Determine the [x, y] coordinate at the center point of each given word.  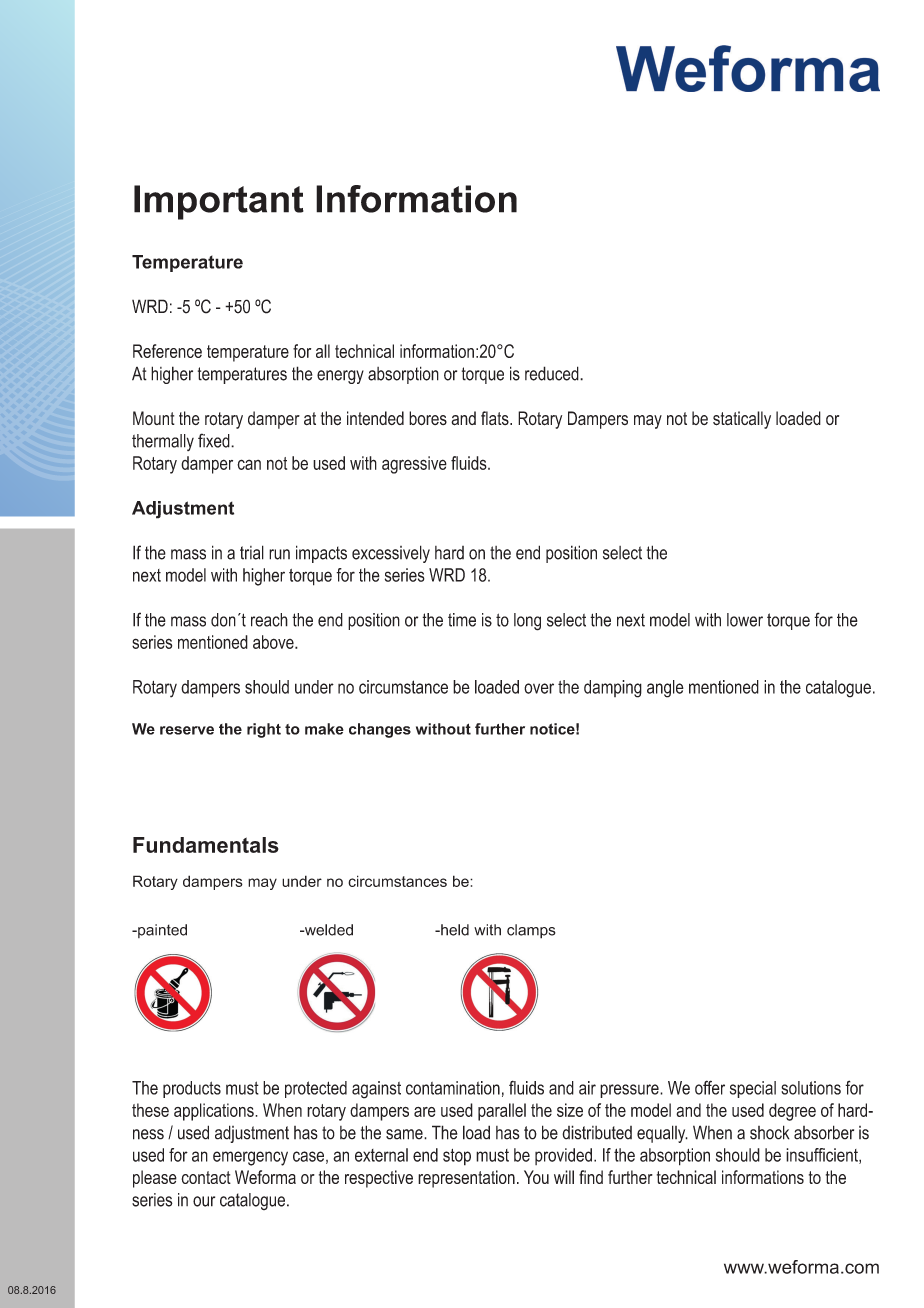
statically [742, 420]
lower [745, 620]
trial [252, 552]
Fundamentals [206, 845]
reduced [553, 373]
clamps [531, 931]
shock [770, 1132]
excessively [391, 554]
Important [219, 202]
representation [466, 1179]
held [454, 930]
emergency [250, 1158]
